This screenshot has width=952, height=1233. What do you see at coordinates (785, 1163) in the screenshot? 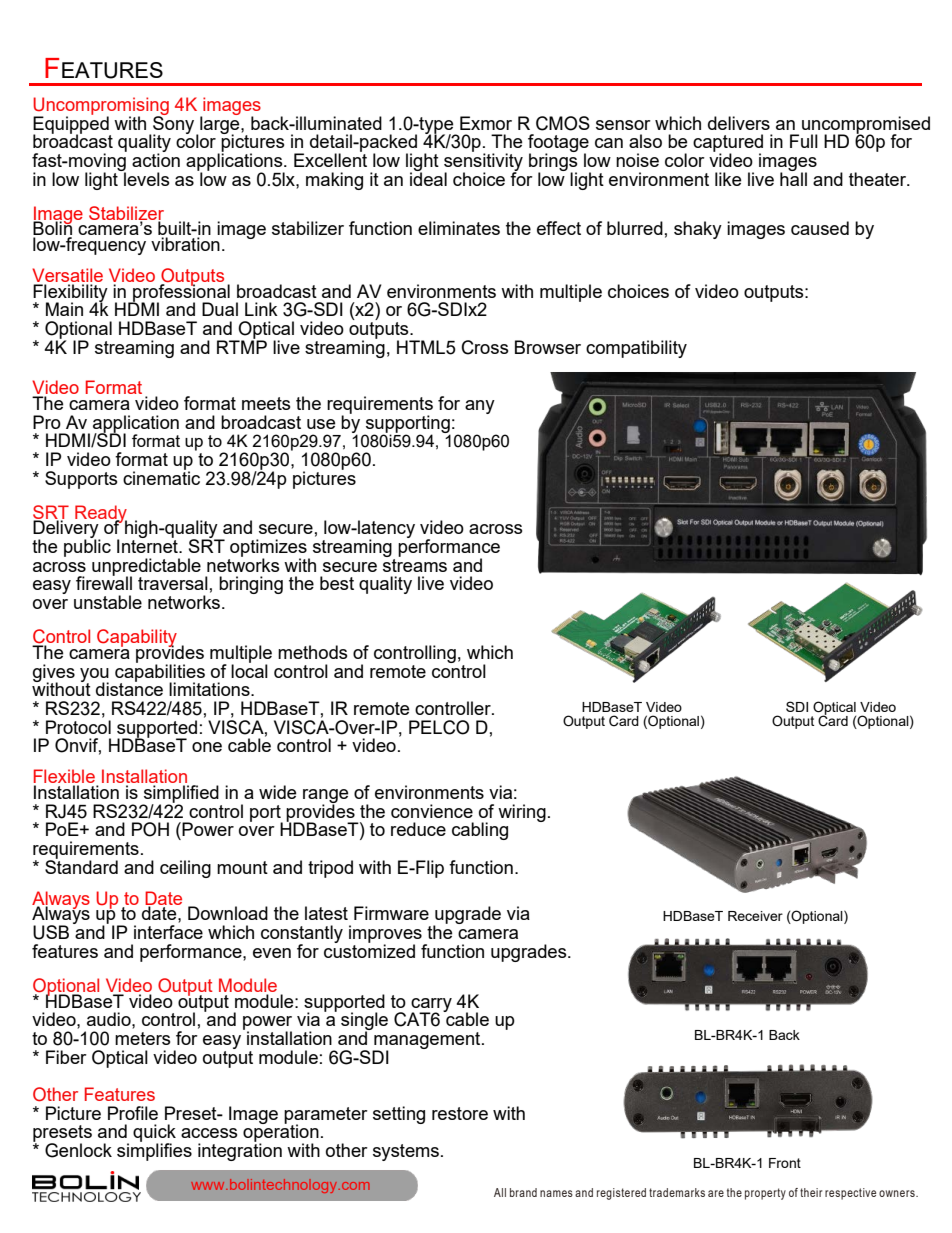
I see `Front` at bounding box center [785, 1163].
